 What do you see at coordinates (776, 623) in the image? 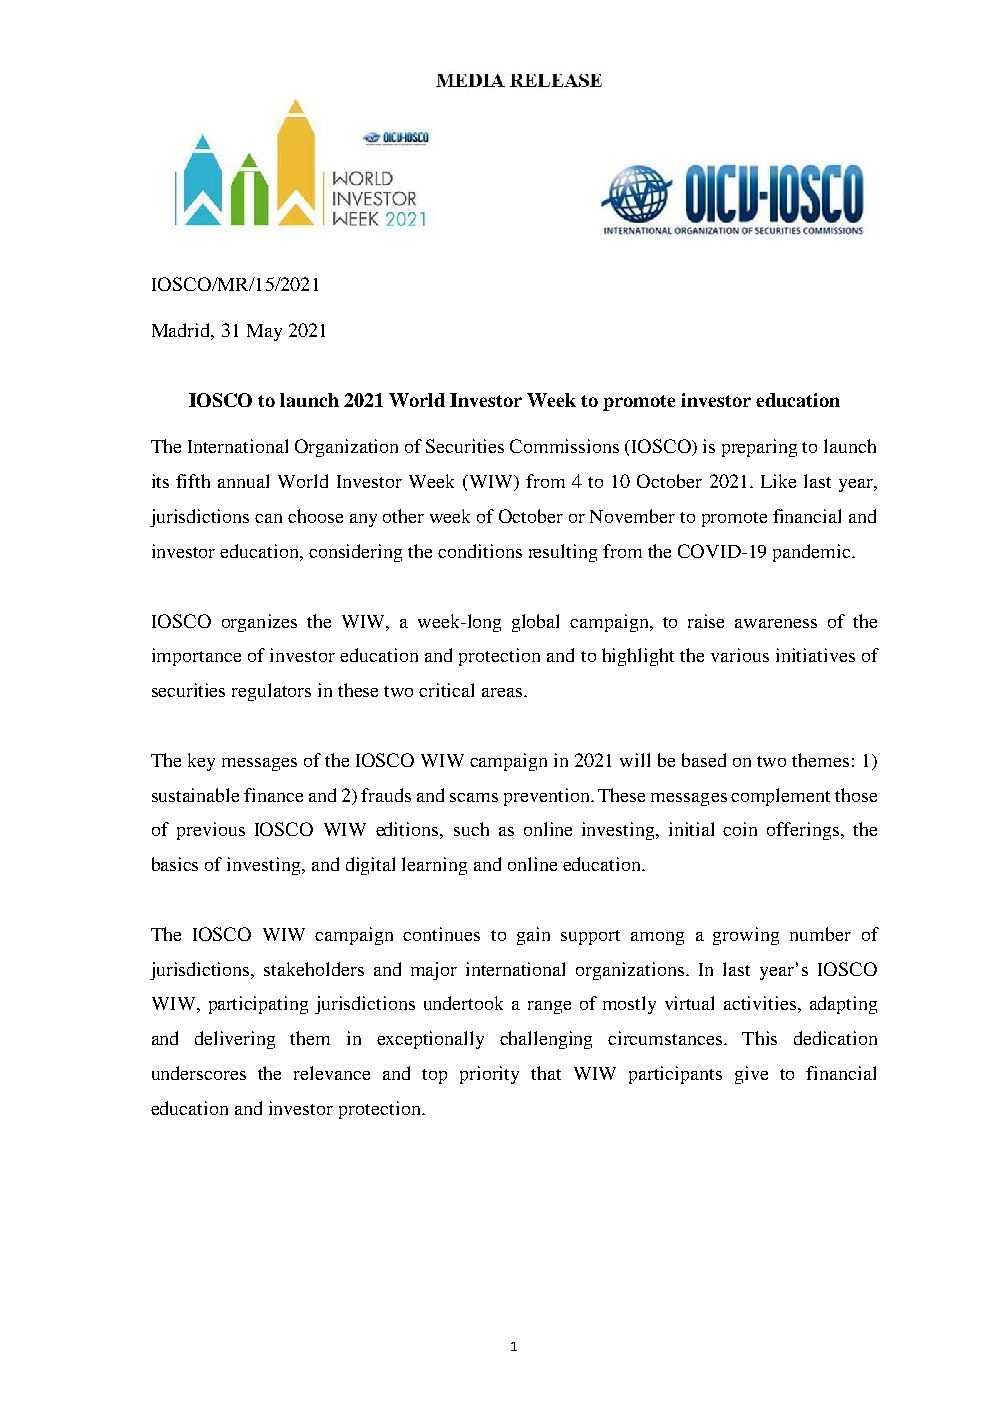
I see `awareness` at bounding box center [776, 623].
